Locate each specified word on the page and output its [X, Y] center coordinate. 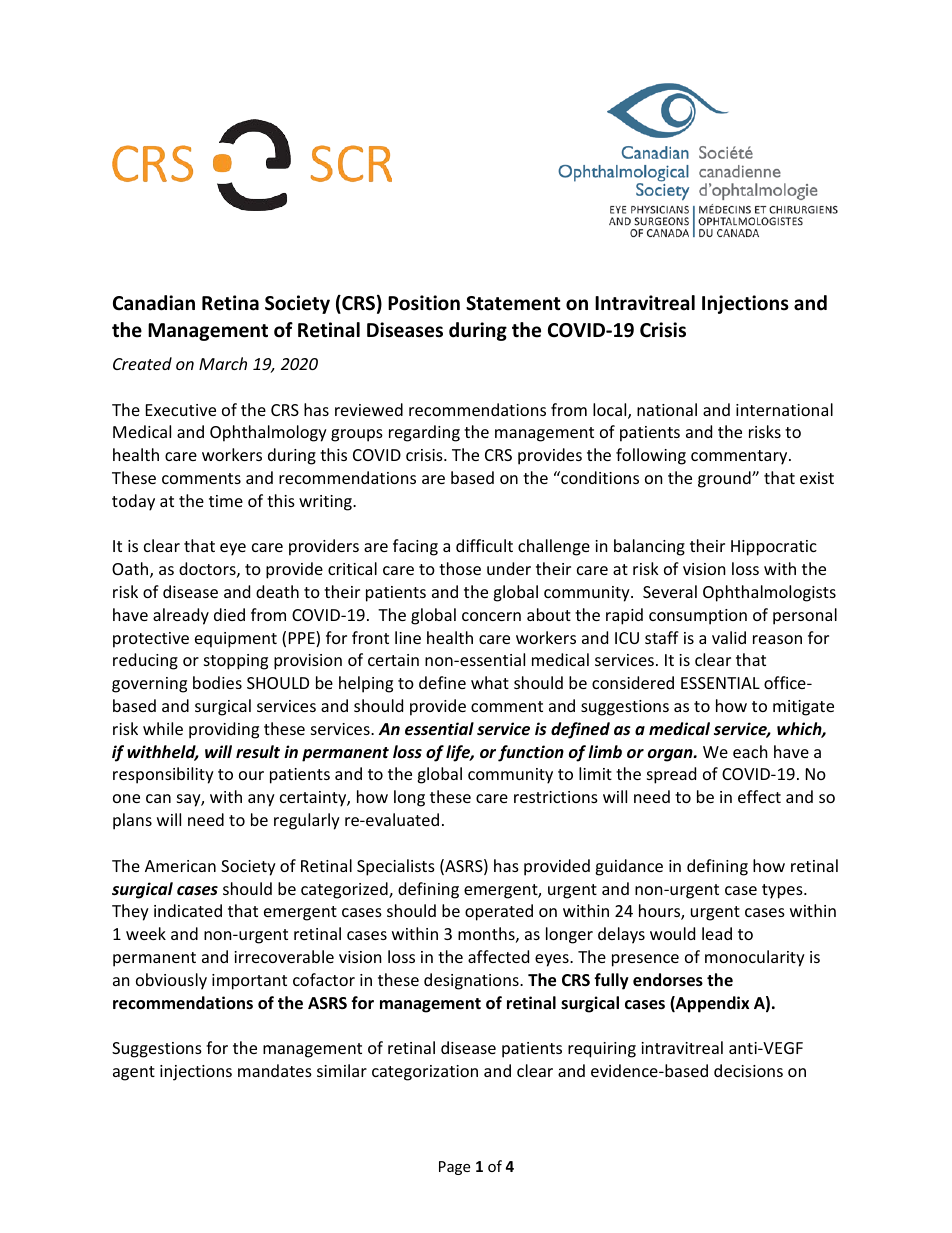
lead [717, 933]
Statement [513, 303]
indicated [188, 910]
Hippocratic [774, 548]
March [223, 363]
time [226, 501]
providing [224, 730]
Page [454, 1168]
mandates [275, 1070]
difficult [484, 545]
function [531, 753]
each [750, 751]
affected [498, 956]
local [611, 411]
